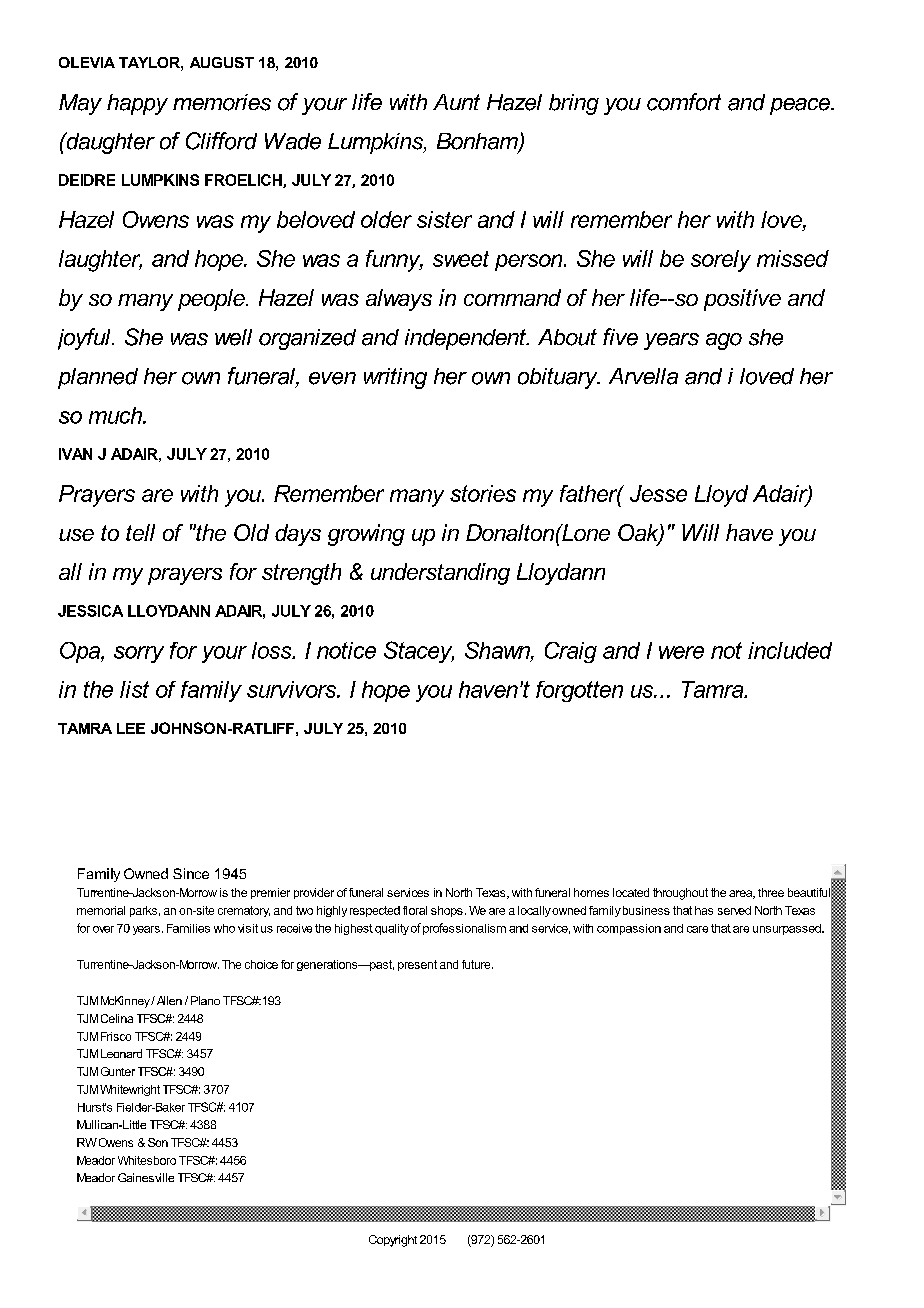  What do you see at coordinates (419, 652) in the screenshot?
I see `Stacey` at bounding box center [419, 652].
